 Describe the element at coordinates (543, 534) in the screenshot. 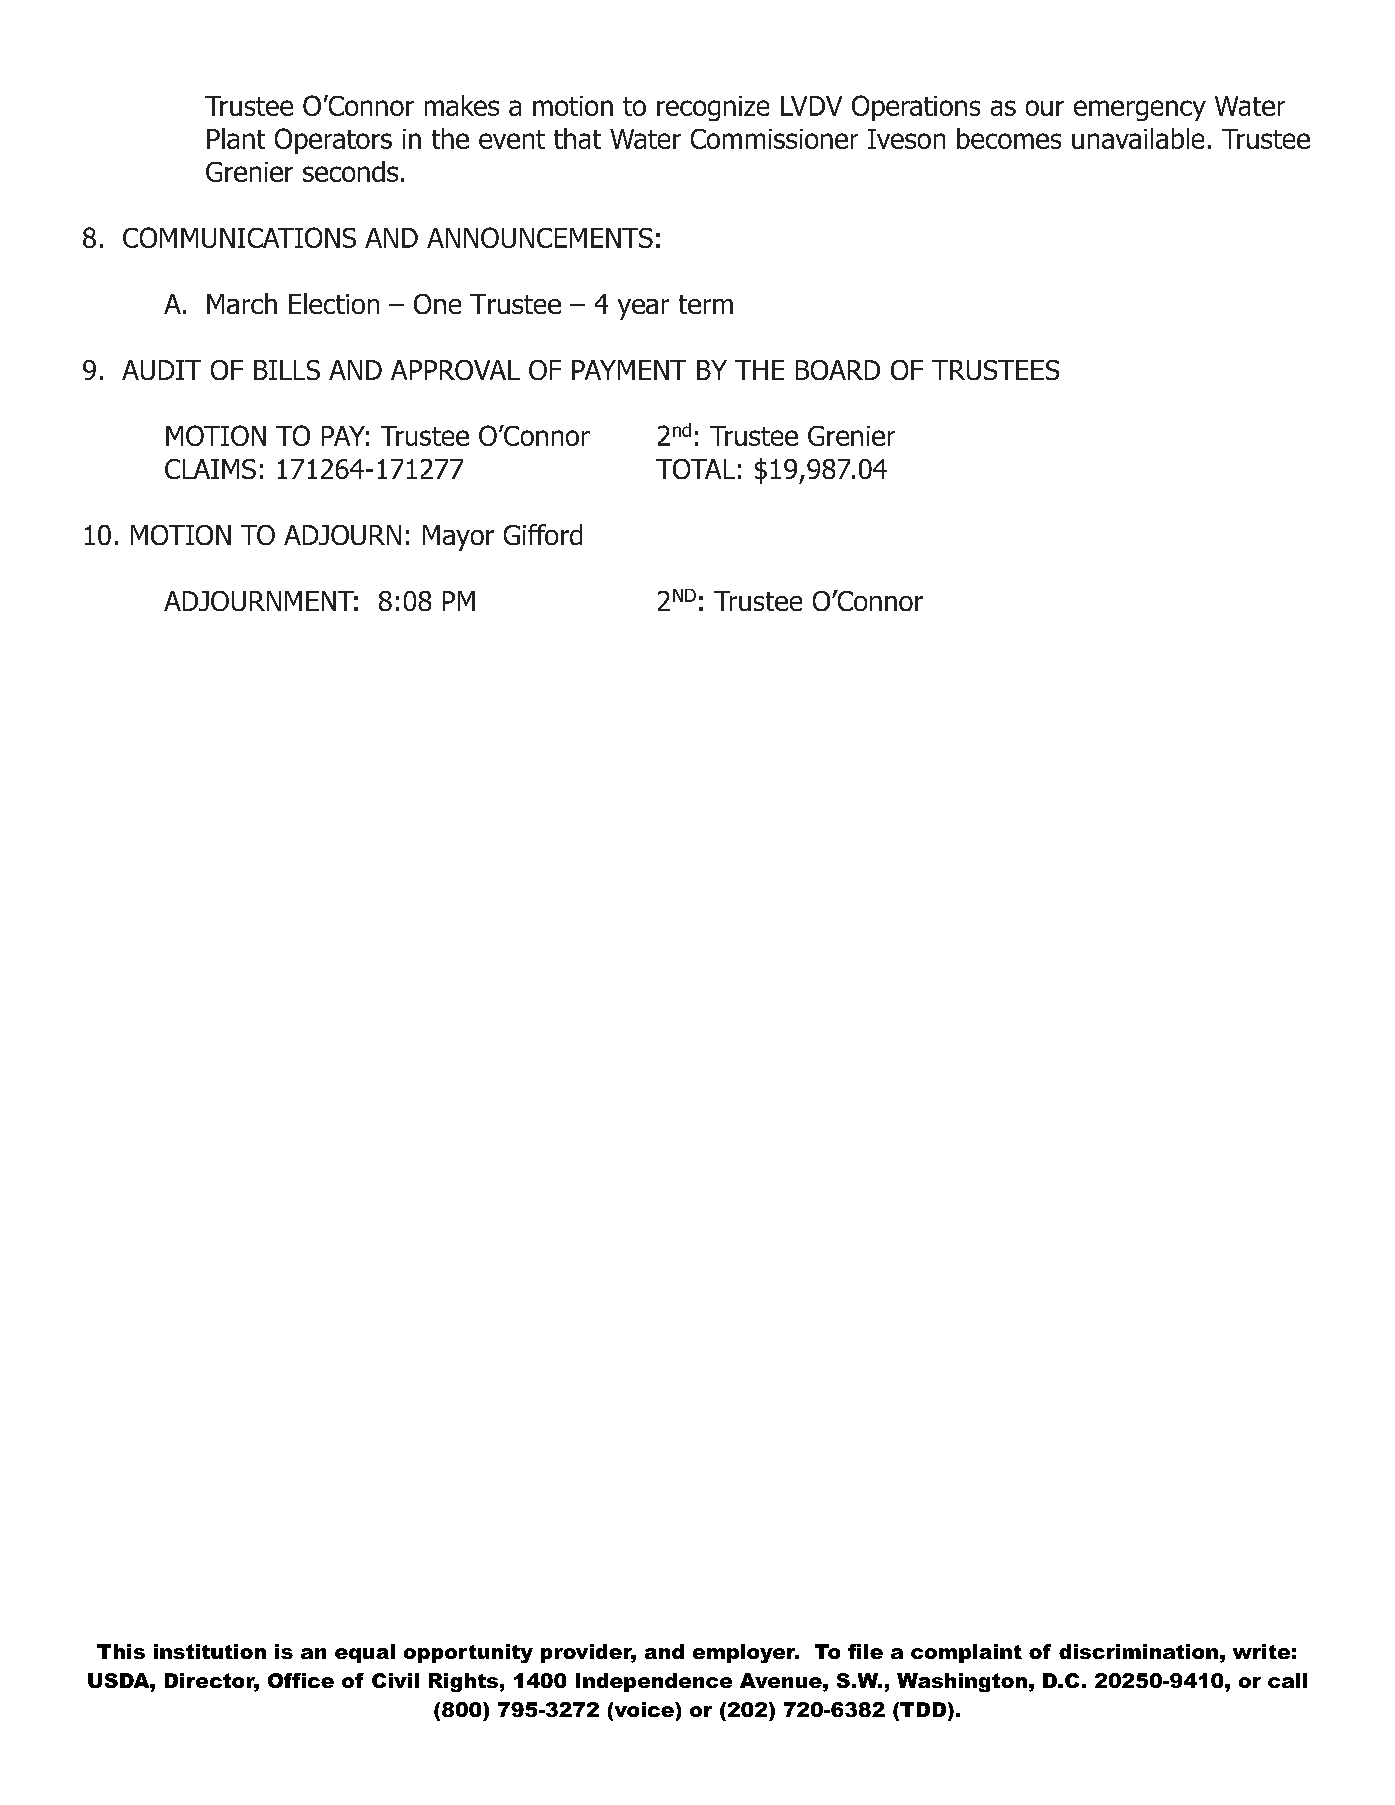

I see `Gifford` at that location.
